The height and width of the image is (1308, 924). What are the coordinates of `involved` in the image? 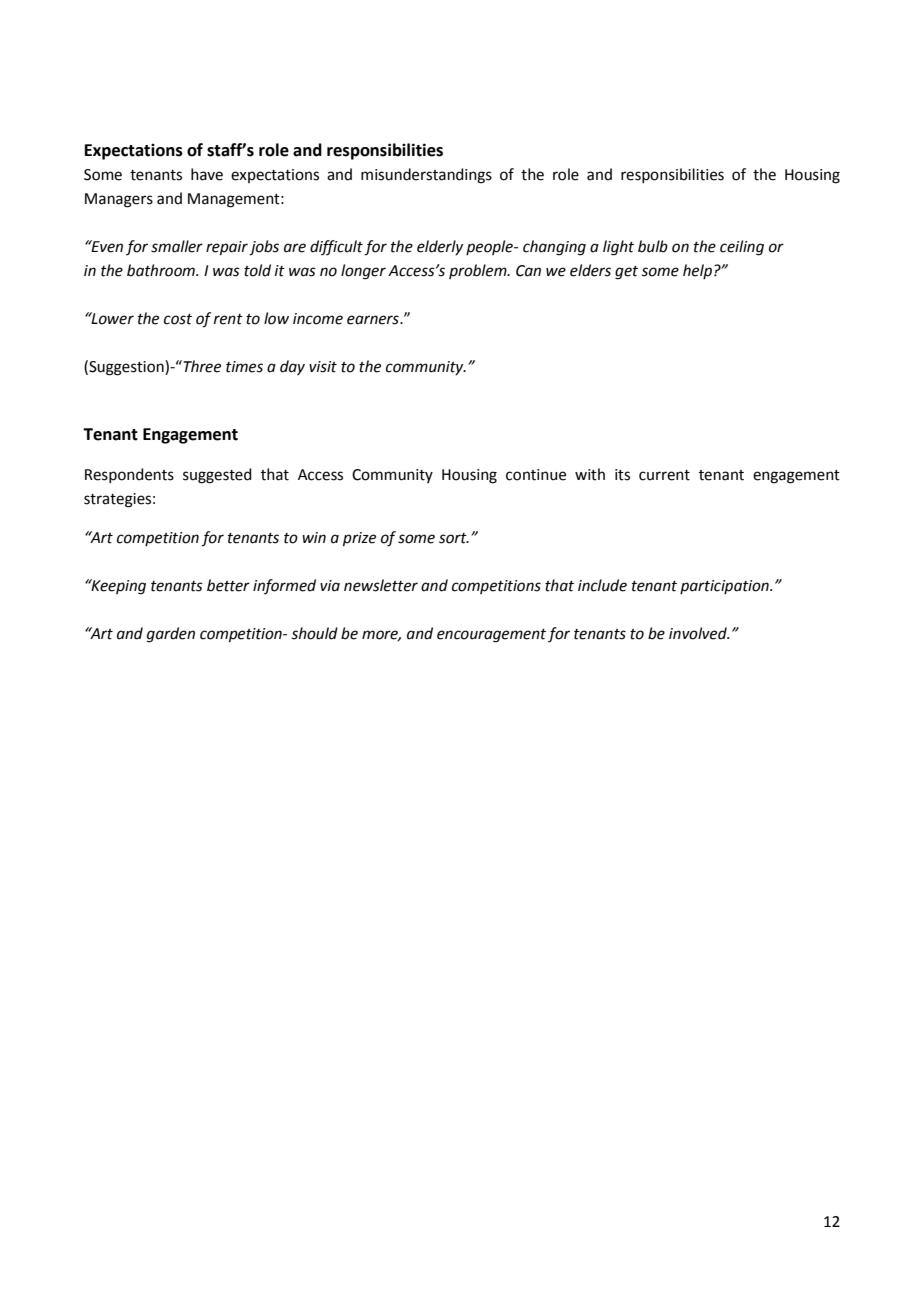 It's located at (699, 633).
